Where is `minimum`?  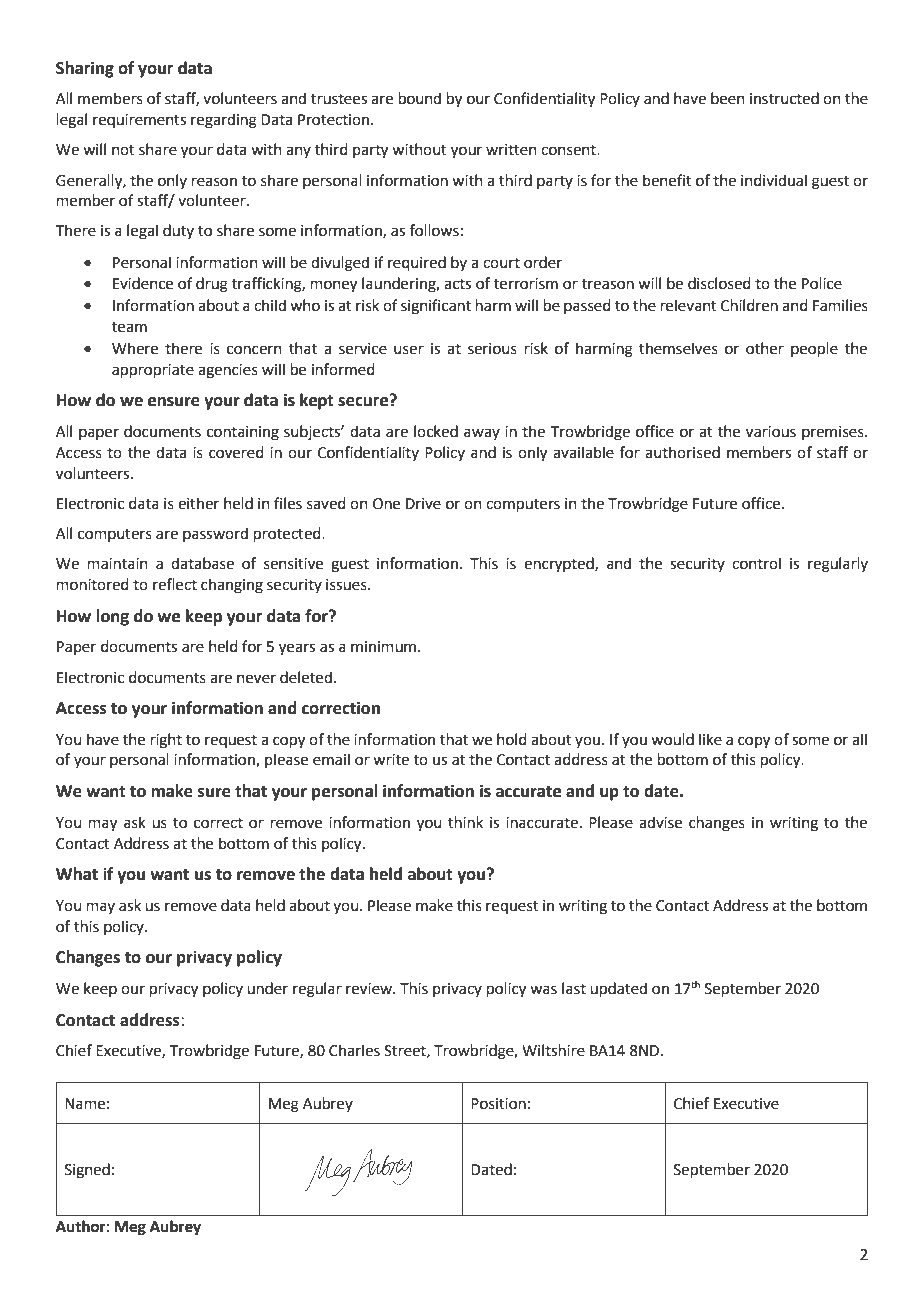
minimum is located at coordinates (383, 647).
